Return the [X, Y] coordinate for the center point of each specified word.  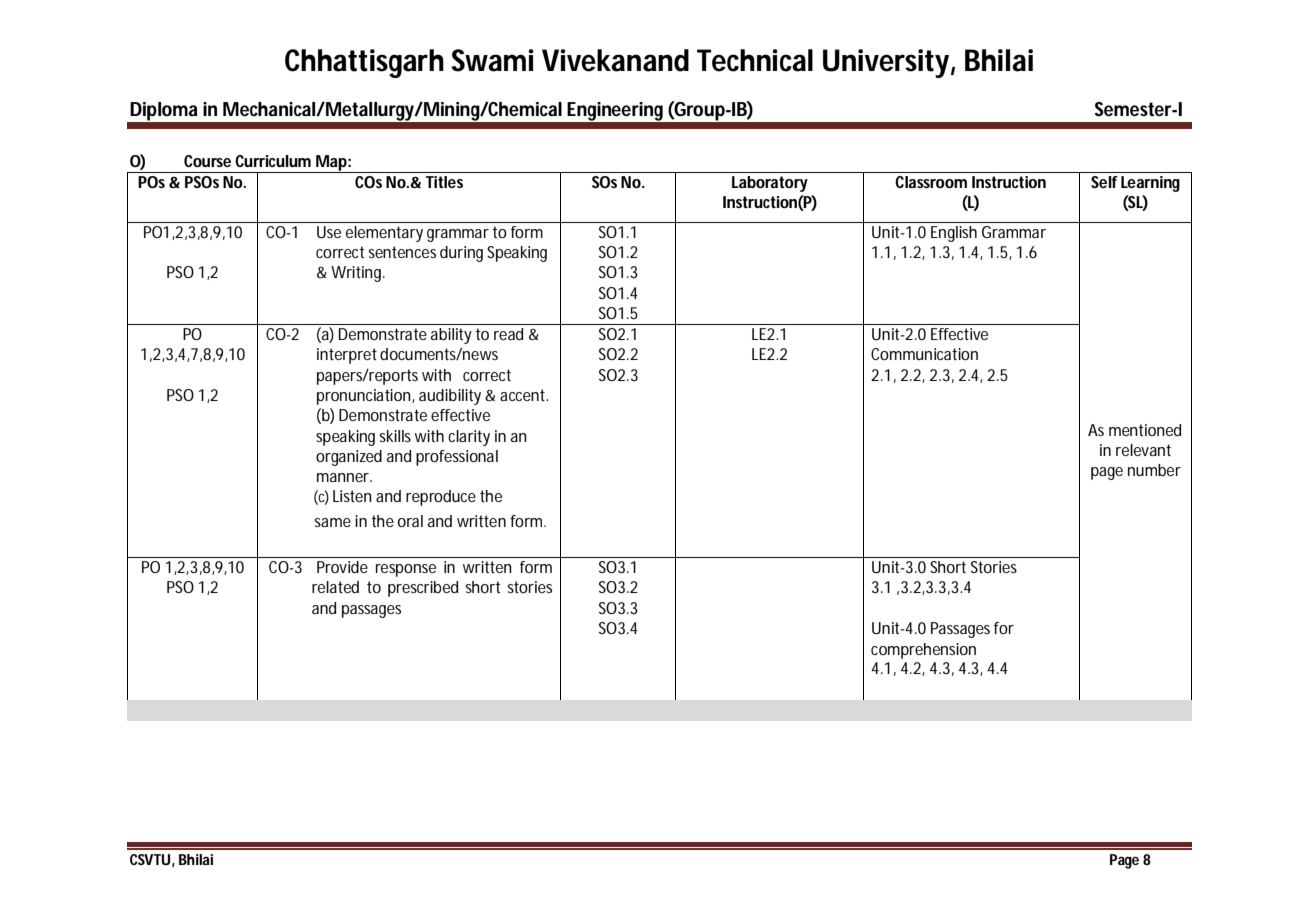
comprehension [923, 651]
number [1154, 470]
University [886, 63]
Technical [755, 60]
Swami [492, 60]
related [335, 587]
